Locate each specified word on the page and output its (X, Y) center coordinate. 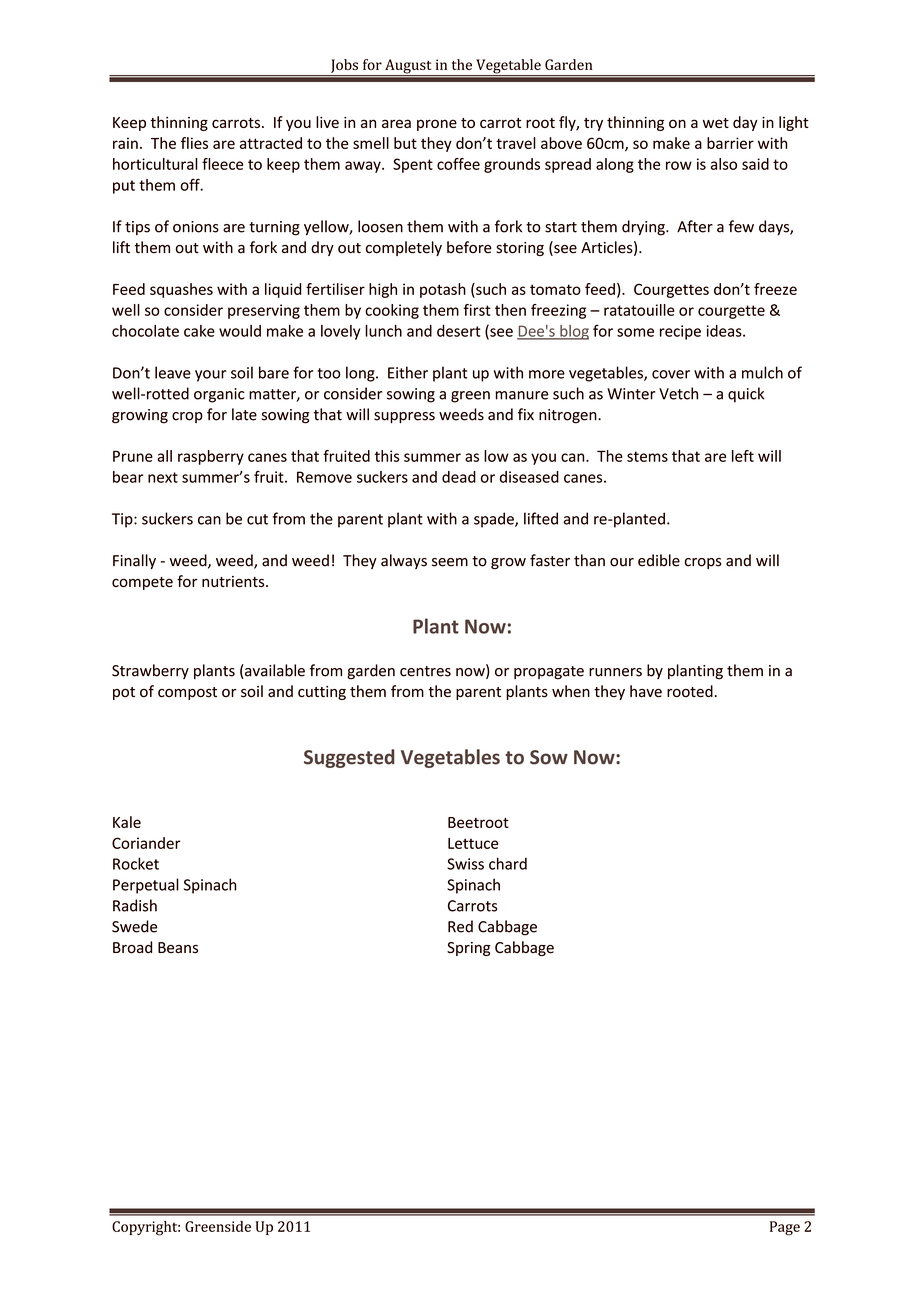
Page (785, 1228)
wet (716, 123)
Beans (178, 948)
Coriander (146, 843)
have (646, 691)
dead (459, 477)
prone (437, 125)
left (743, 456)
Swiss (465, 864)
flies (194, 143)
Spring (469, 949)
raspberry (211, 457)
